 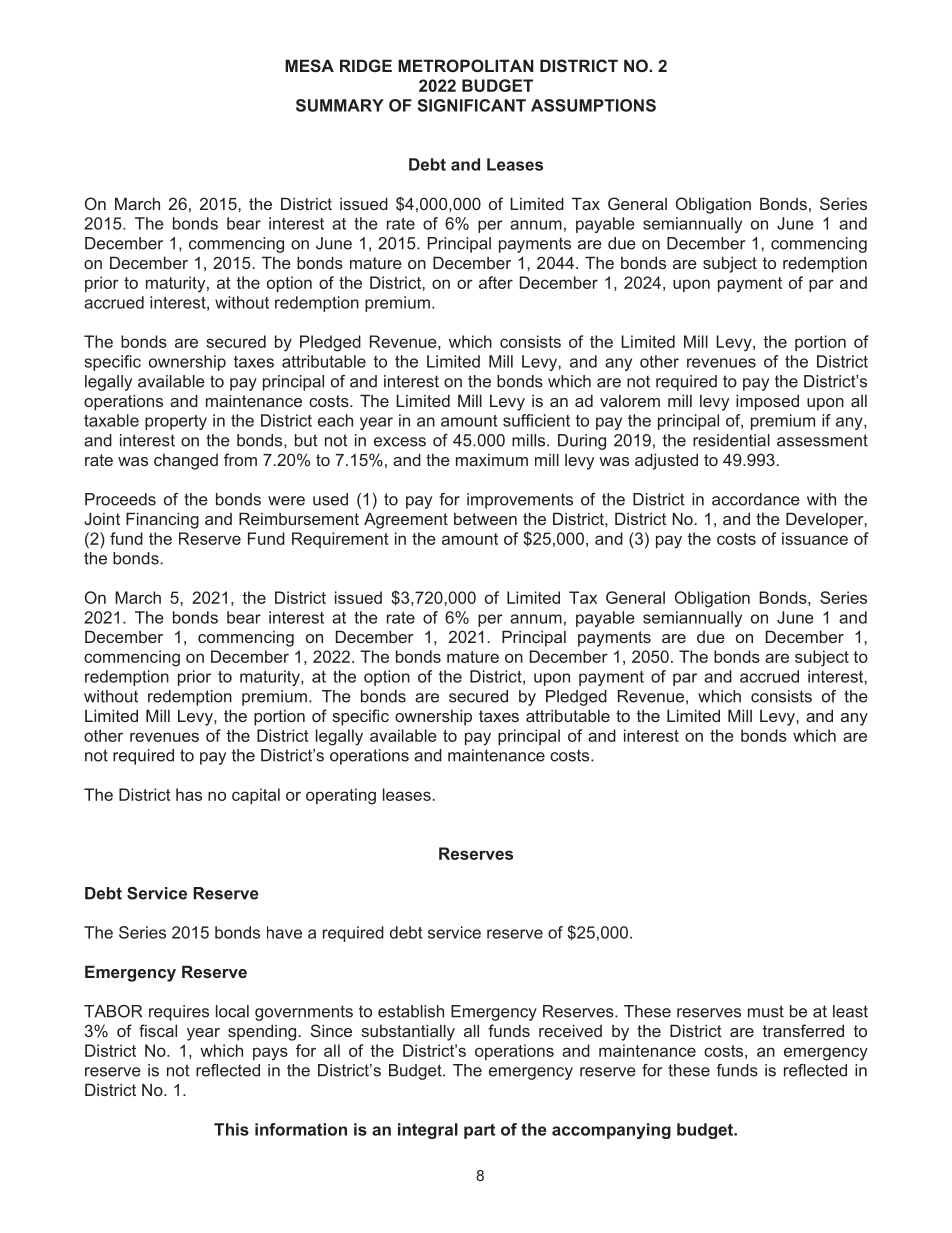 What do you see at coordinates (309, 65) in the document?
I see `MESA` at bounding box center [309, 65].
